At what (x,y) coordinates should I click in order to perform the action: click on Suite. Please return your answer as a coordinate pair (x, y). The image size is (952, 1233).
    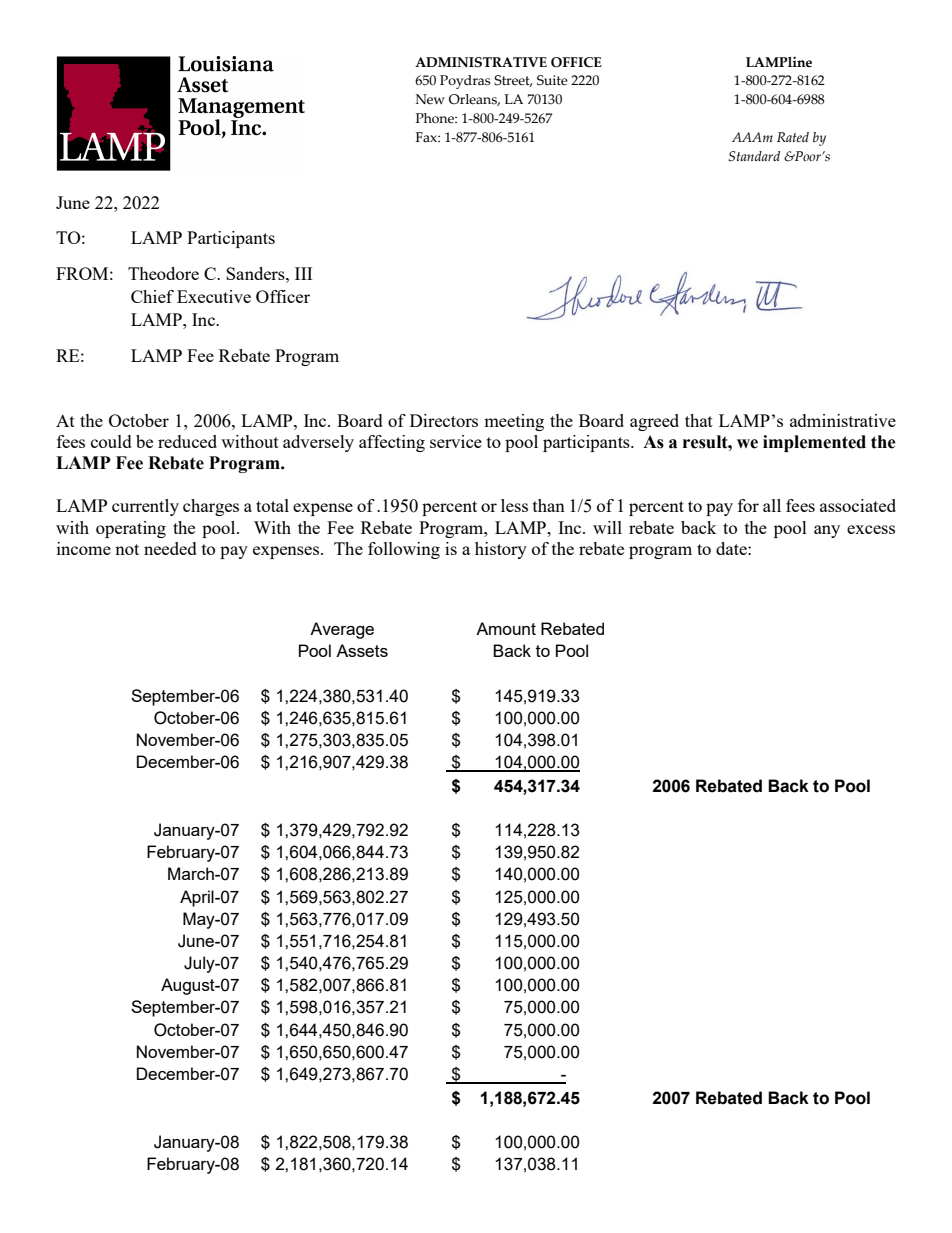
    Looking at the image, I should click on (552, 80).
